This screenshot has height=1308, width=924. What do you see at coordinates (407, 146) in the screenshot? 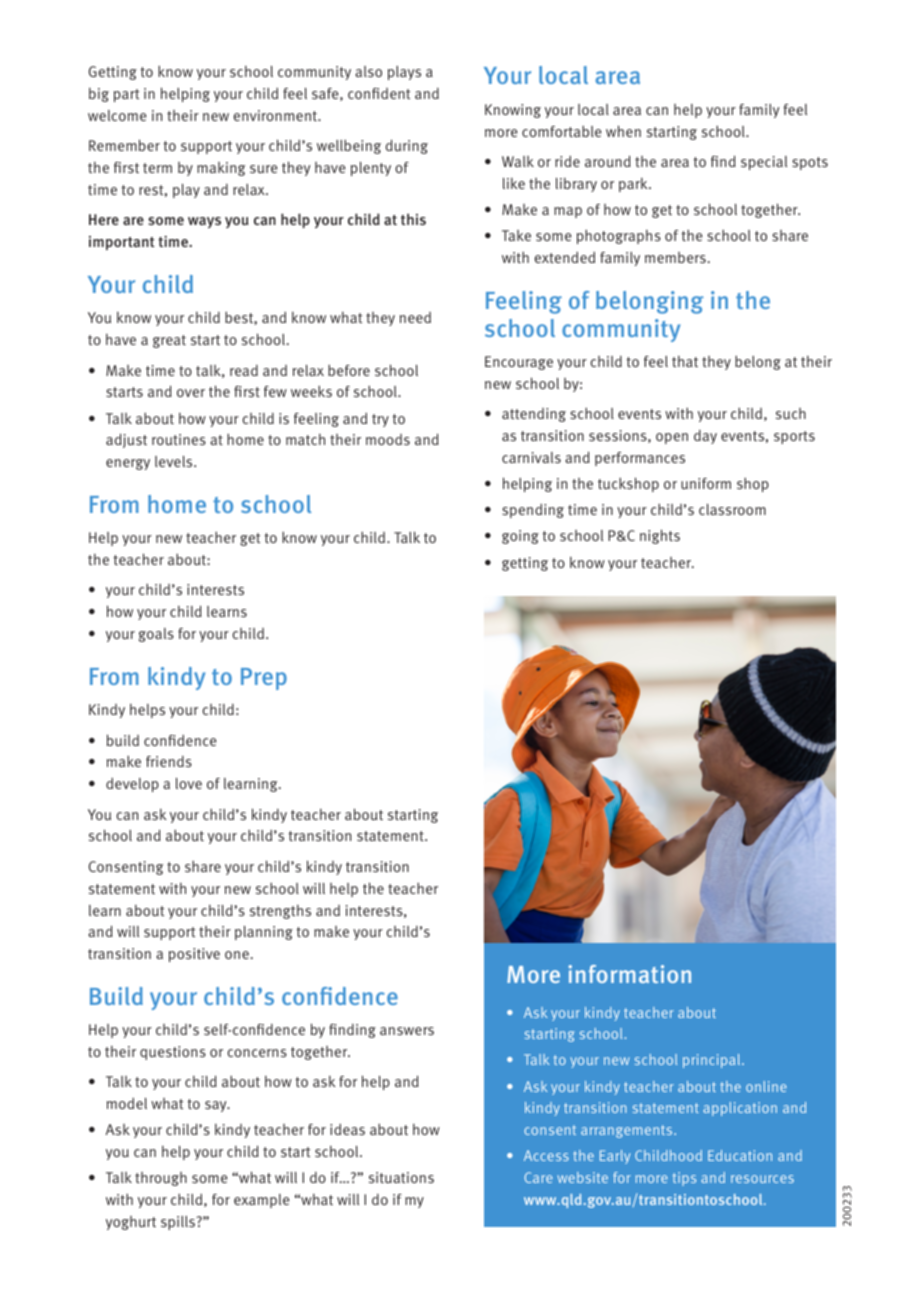
I see `during` at bounding box center [407, 146].
